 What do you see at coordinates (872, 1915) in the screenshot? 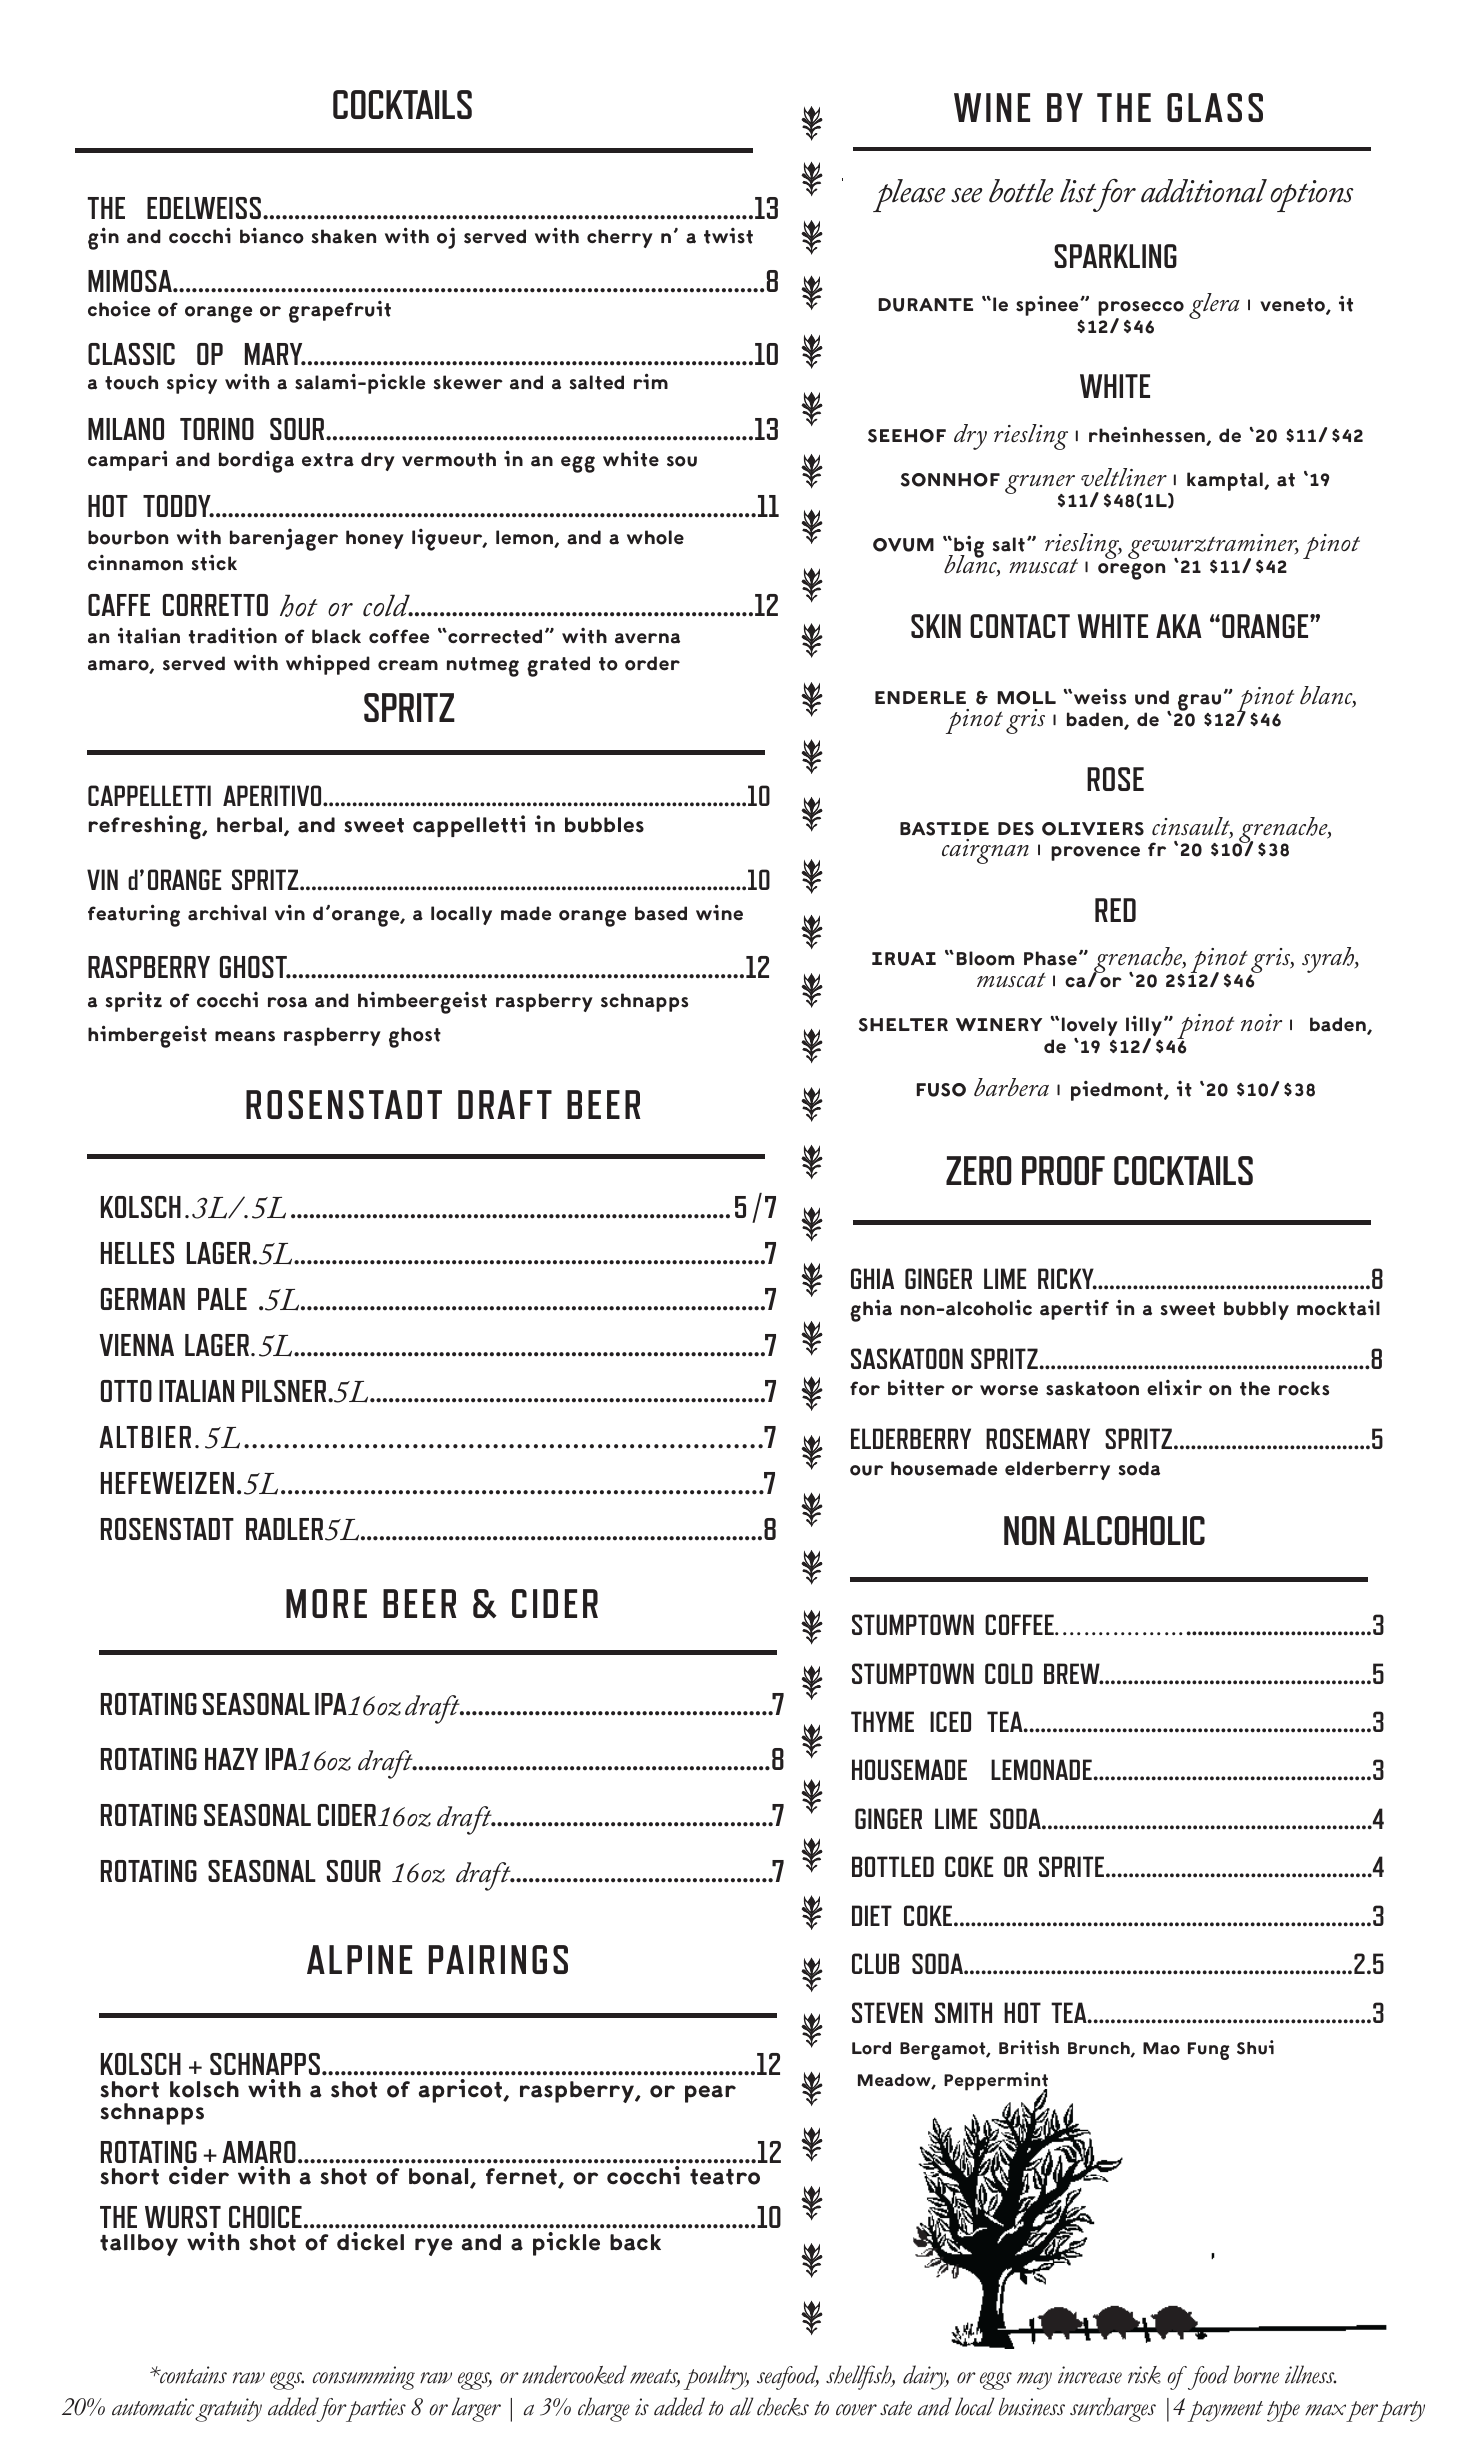
I see `DIET` at bounding box center [872, 1915].
